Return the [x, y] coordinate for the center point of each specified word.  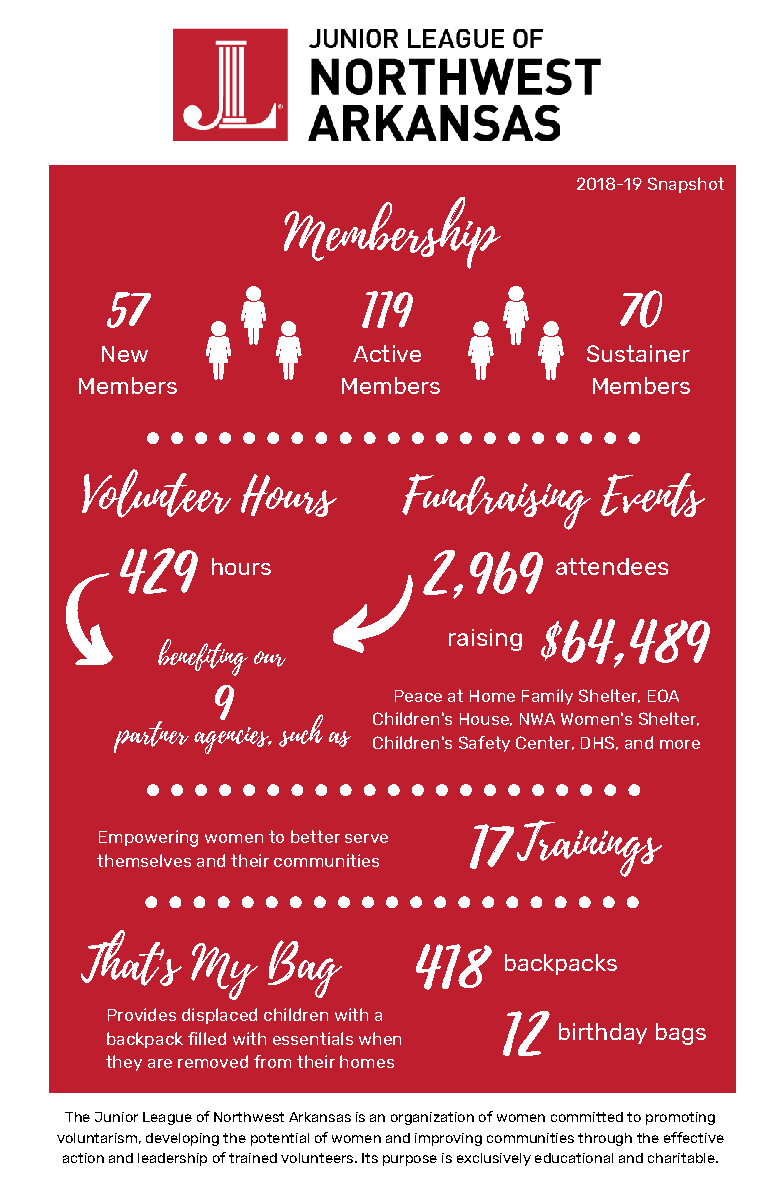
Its [370, 1158]
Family [547, 697]
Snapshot [686, 185]
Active [387, 353]
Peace [418, 696]
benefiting [203, 657]
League [167, 1118]
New [125, 354]
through [605, 1139]
